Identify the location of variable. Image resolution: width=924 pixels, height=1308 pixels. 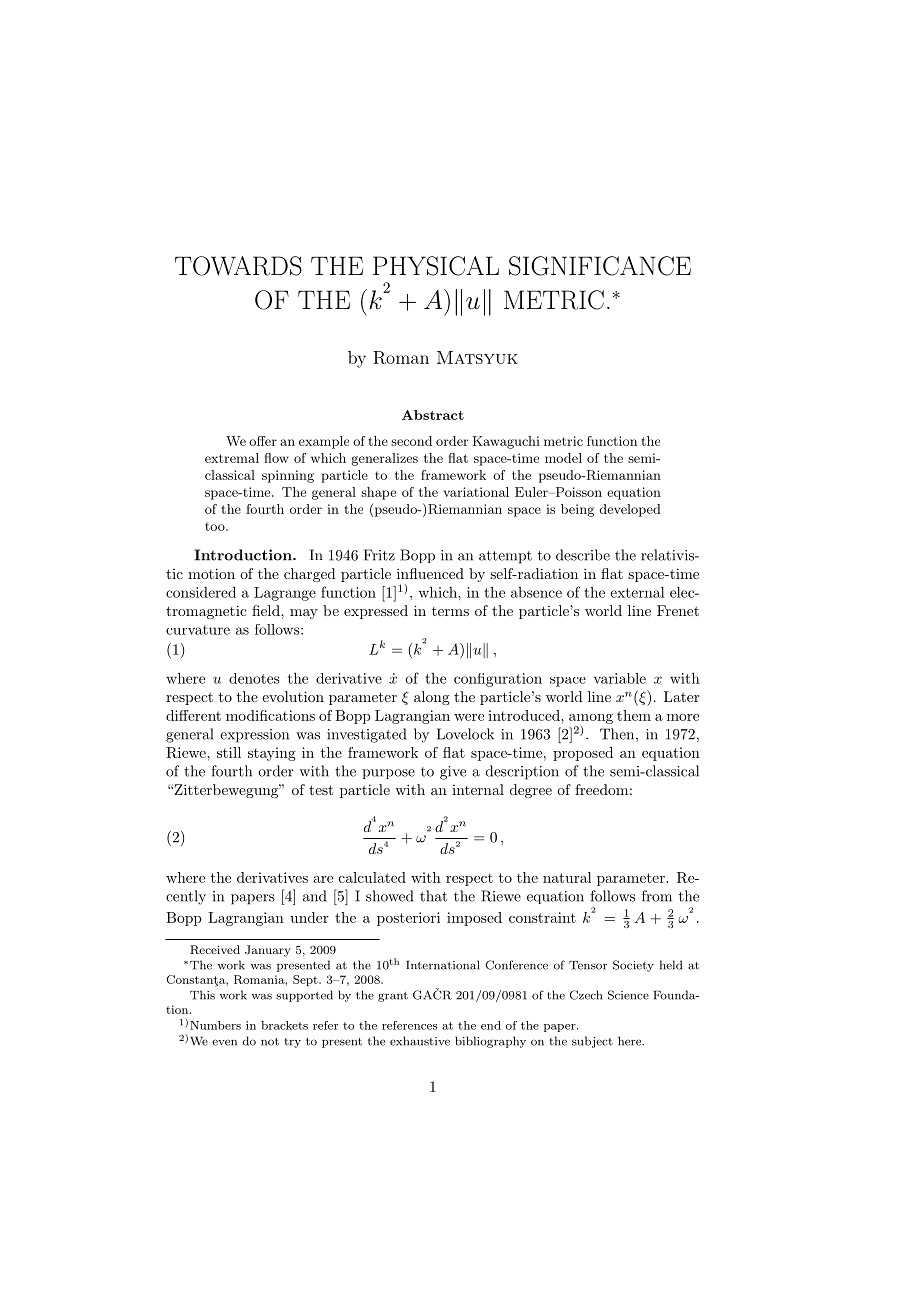
(620, 678).
